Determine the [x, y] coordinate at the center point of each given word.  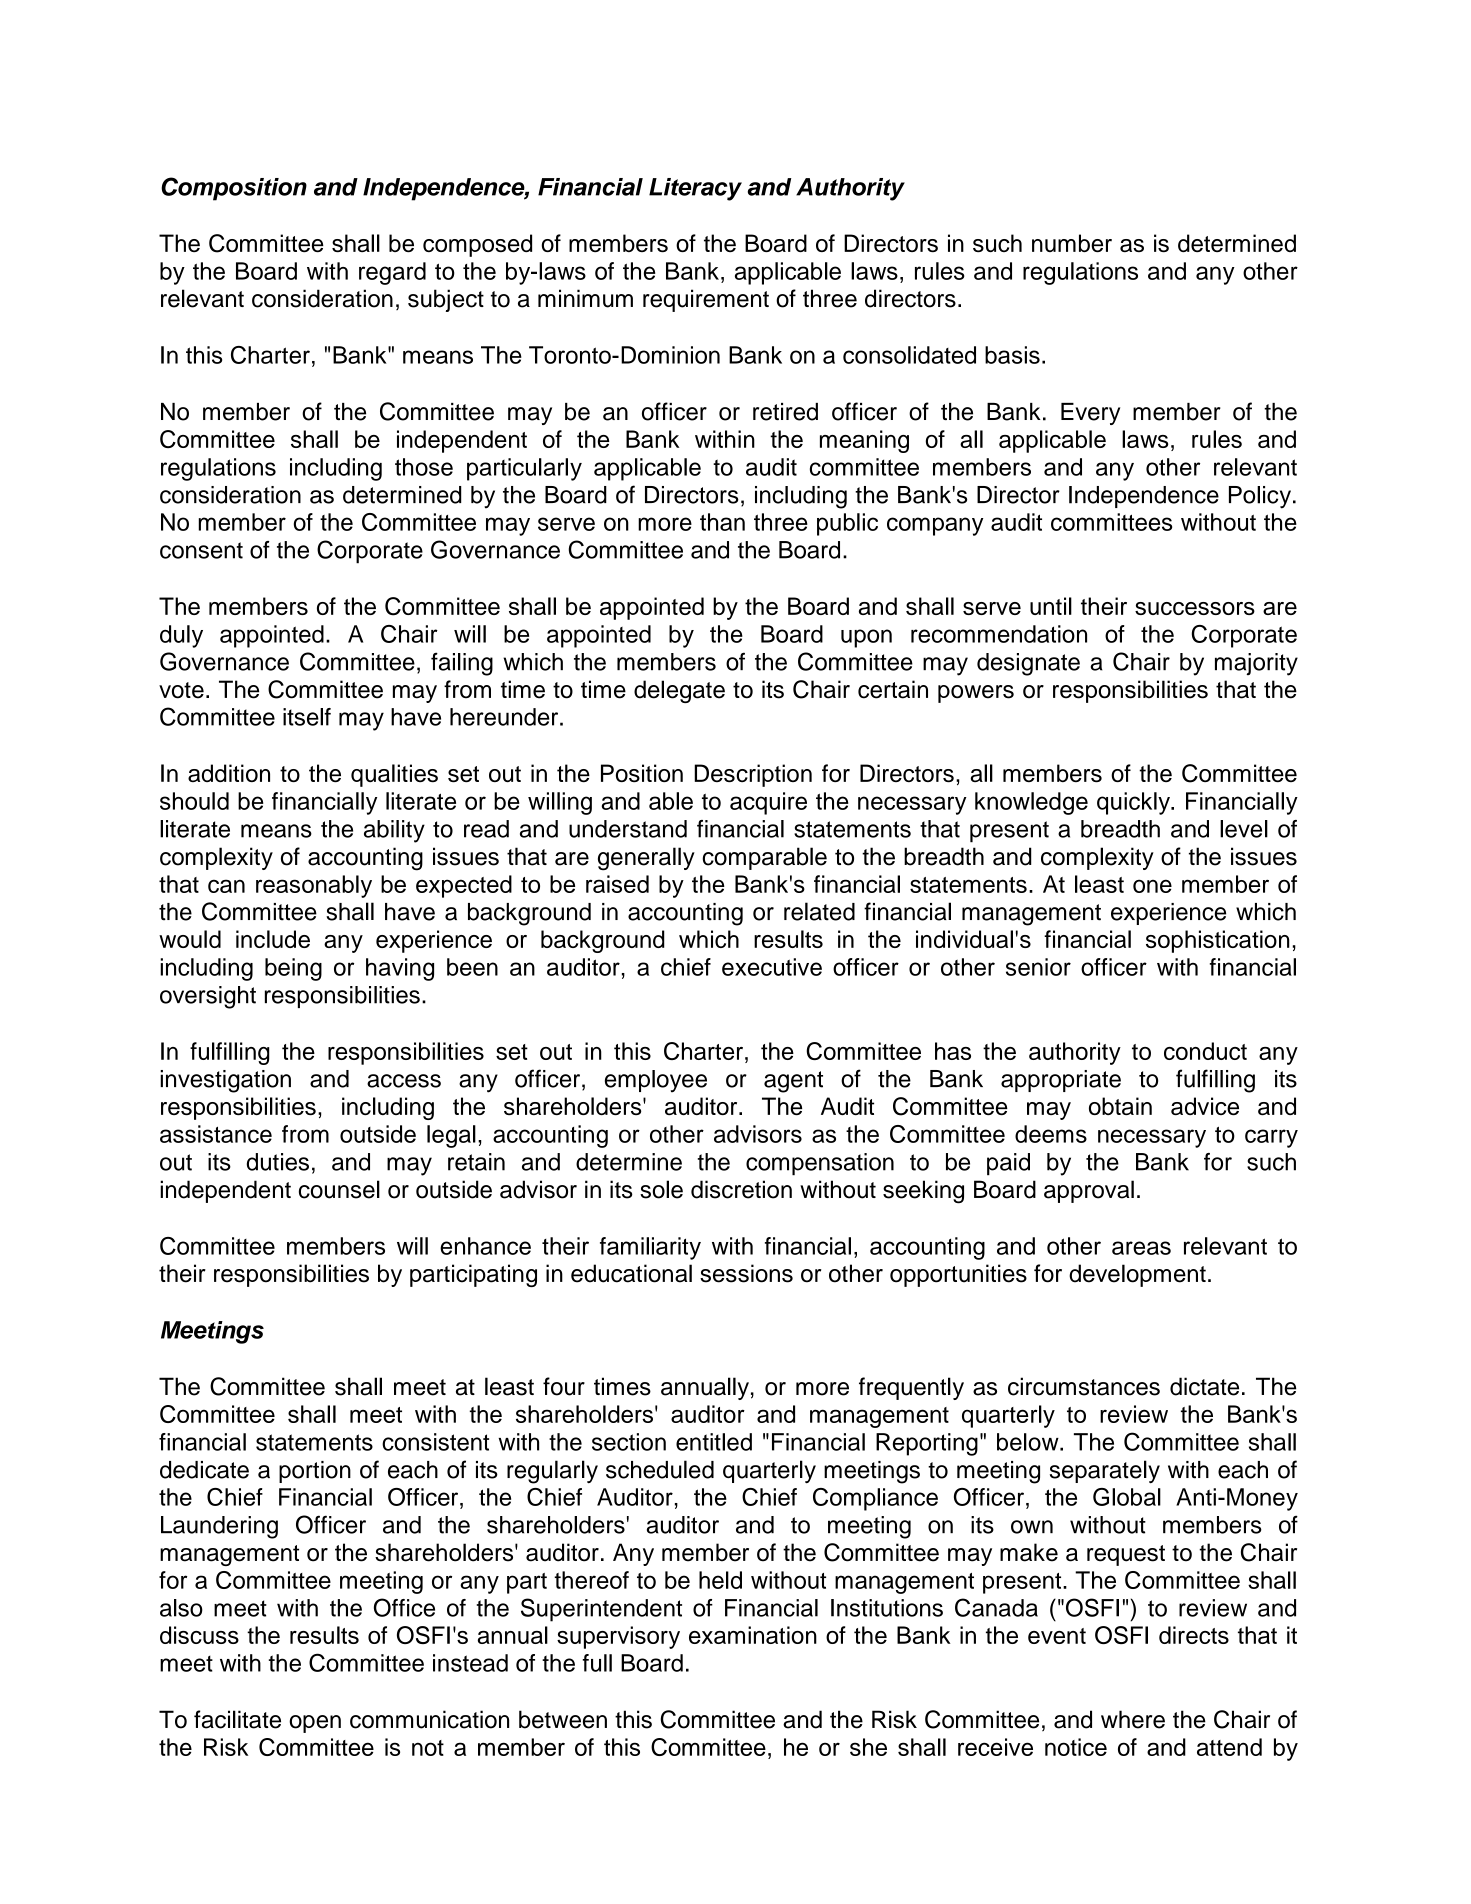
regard [392, 273]
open [315, 1724]
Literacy [695, 189]
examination [753, 1635]
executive [772, 967]
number [1072, 243]
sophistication [1218, 941]
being [293, 969]
